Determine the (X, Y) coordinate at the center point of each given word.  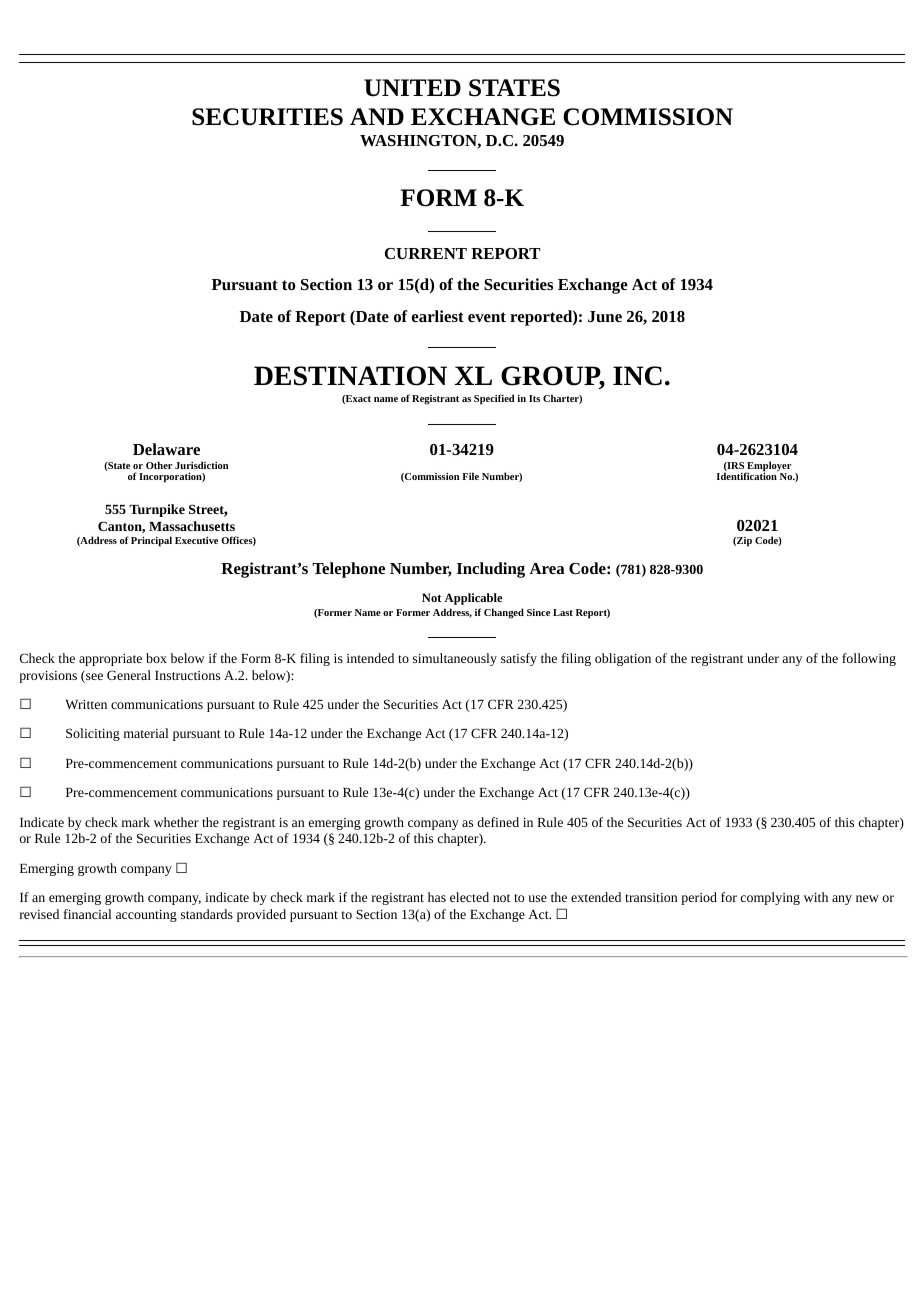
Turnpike (157, 510)
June (605, 316)
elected (469, 897)
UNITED (412, 88)
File (470, 476)
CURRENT (426, 253)
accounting (146, 916)
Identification (747, 475)
